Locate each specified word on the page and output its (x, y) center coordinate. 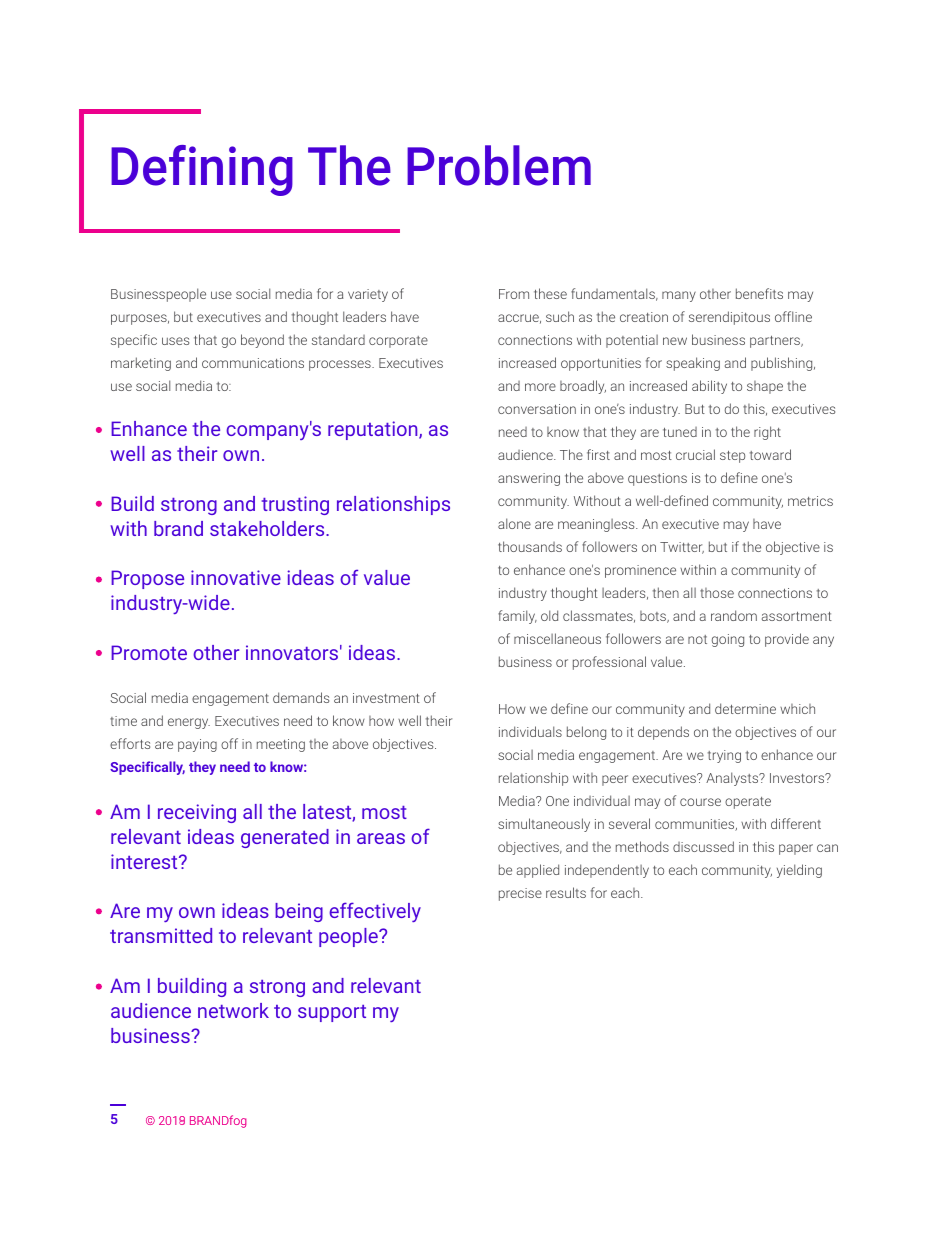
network (233, 1010)
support (332, 1013)
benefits (759, 293)
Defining (202, 170)
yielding (799, 871)
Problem (499, 165)
